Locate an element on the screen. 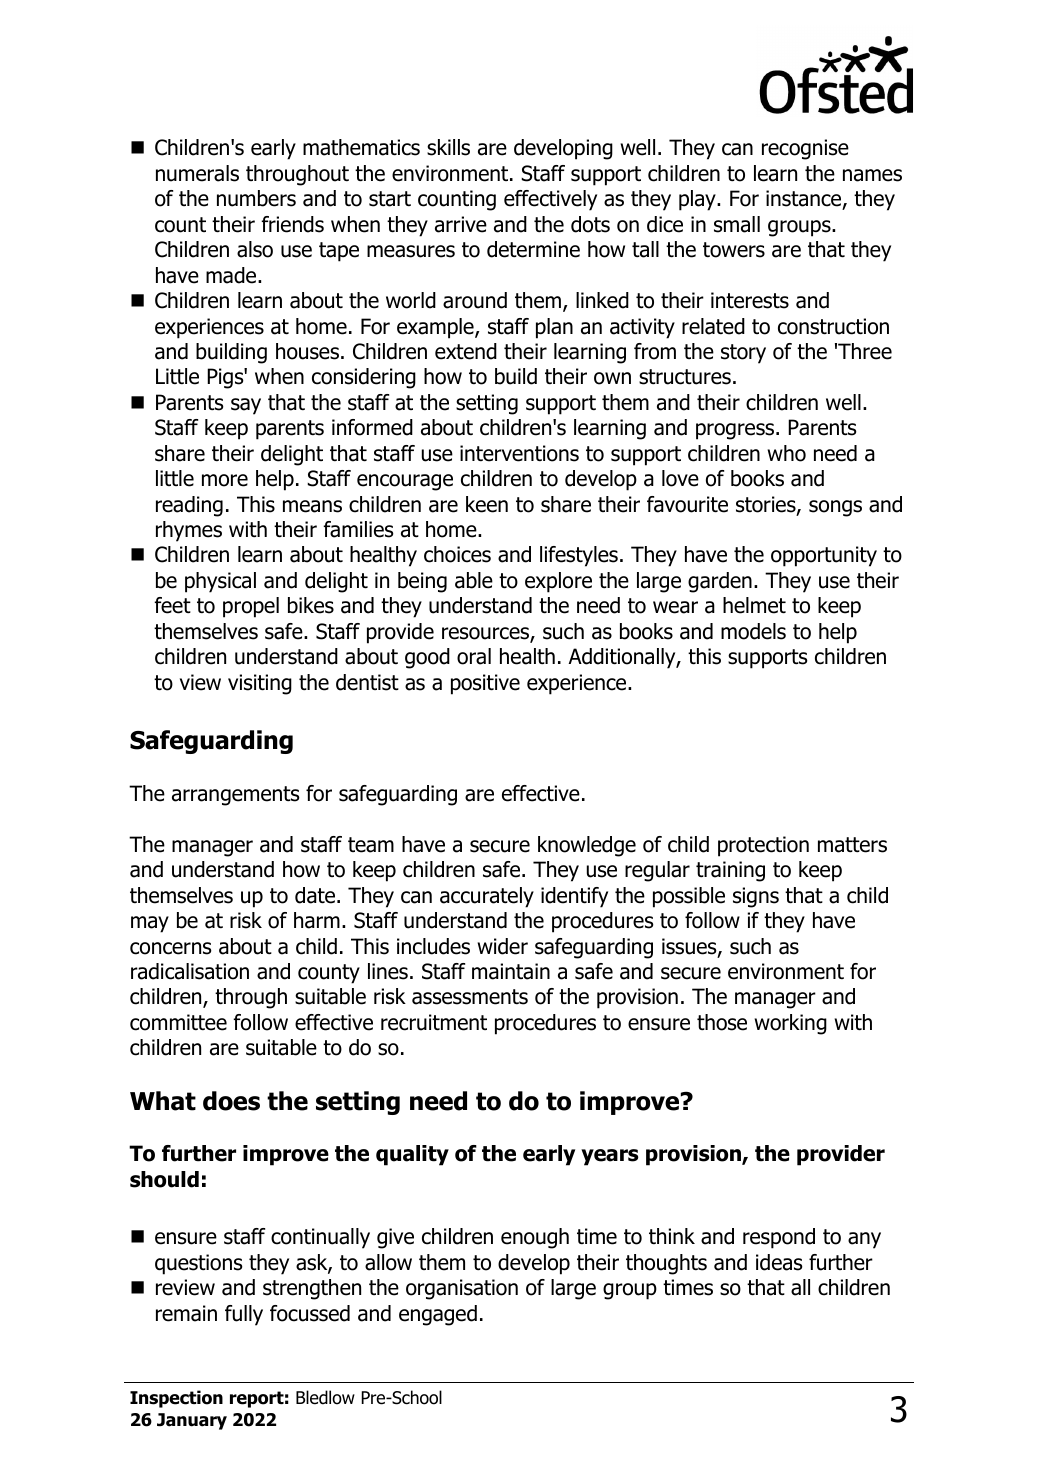  numbers is located at coordinates (256, 198).
